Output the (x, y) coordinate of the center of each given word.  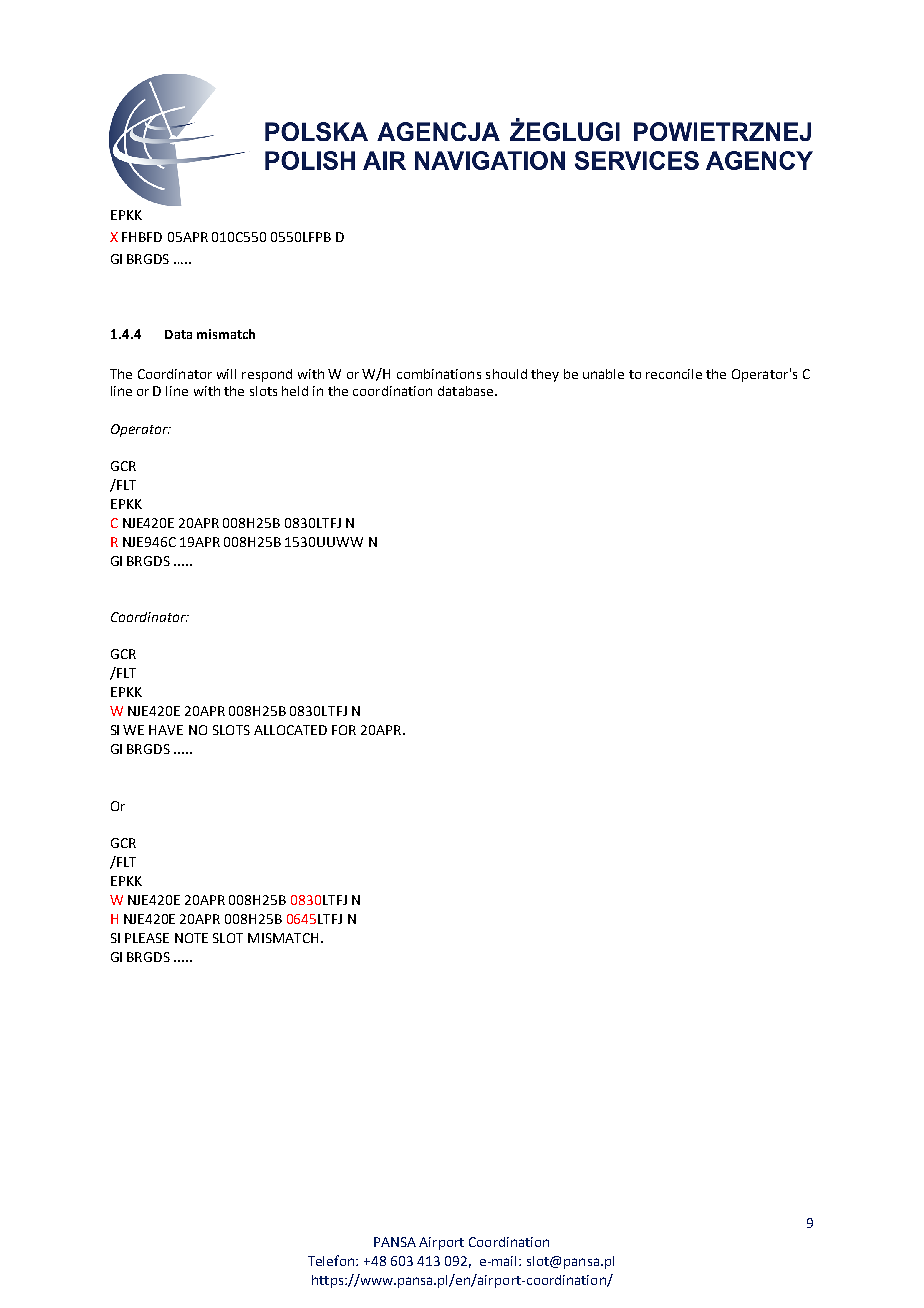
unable (603, 374)
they (545, 375)
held (295, 391)
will (226, 374)
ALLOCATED (290, 730)
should (506, 374)
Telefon (332, 1260)
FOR (344, 730)
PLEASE (147, 938)
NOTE (191, 938)
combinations (439, 374)
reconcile (674, 374)
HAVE (166, 730)
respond (267, 375)
